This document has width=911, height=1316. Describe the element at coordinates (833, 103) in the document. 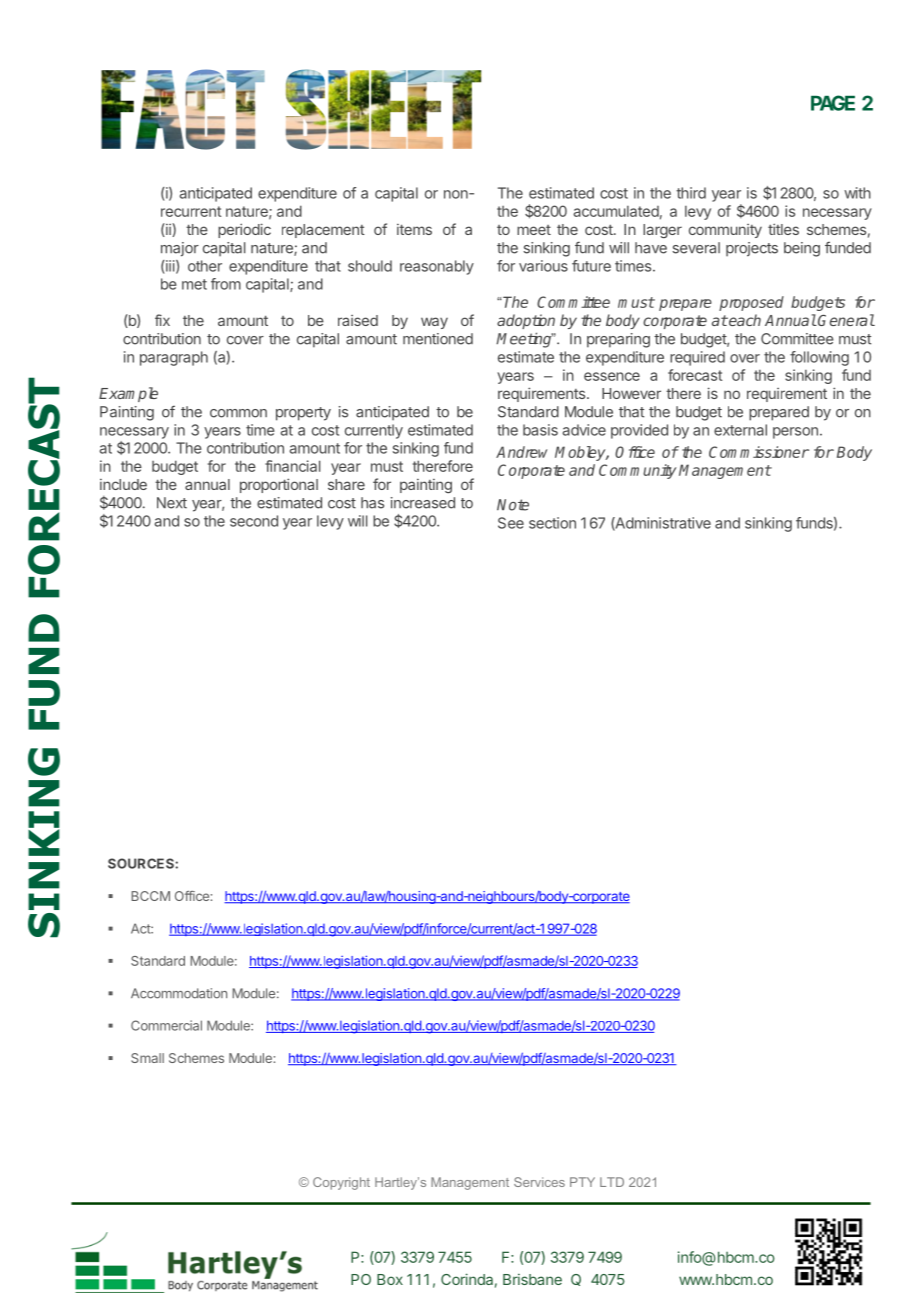

I see `PAGE` at that location.
